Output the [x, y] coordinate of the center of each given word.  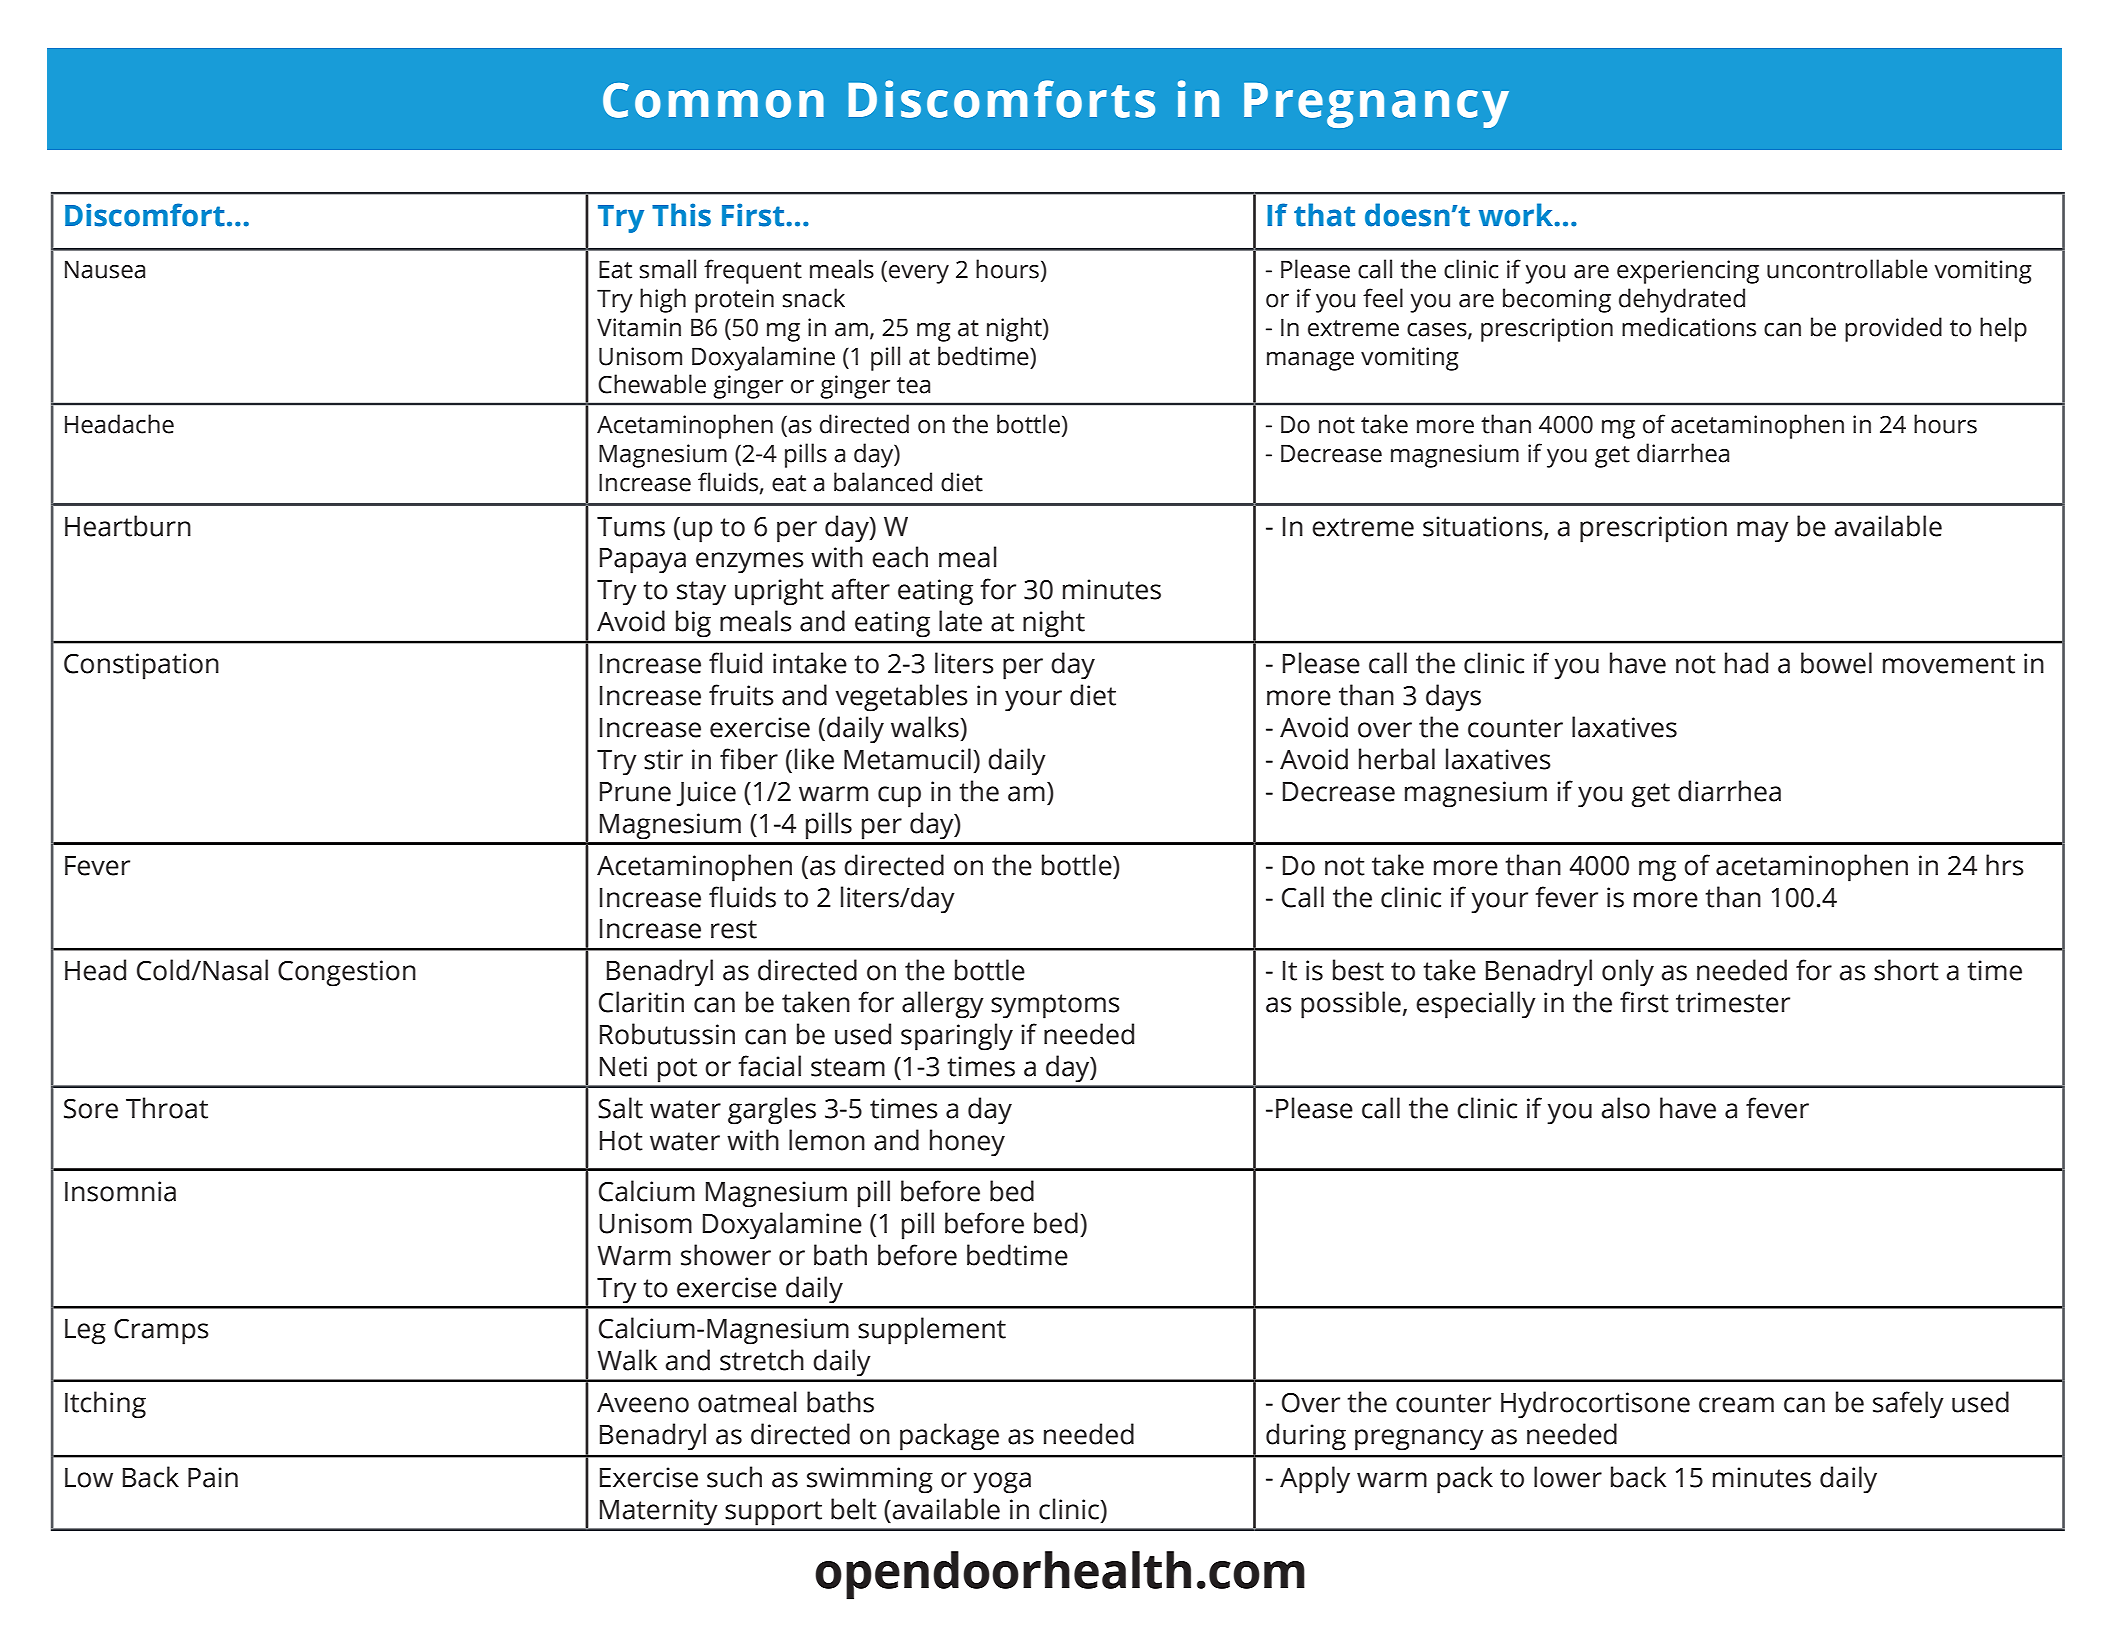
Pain [213, 1477]
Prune [635, 792]
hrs [2005, 865]
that [1324, 215]
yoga [1002, 1483]
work [1517, 215]
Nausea [105, 269]
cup [899, 797]
